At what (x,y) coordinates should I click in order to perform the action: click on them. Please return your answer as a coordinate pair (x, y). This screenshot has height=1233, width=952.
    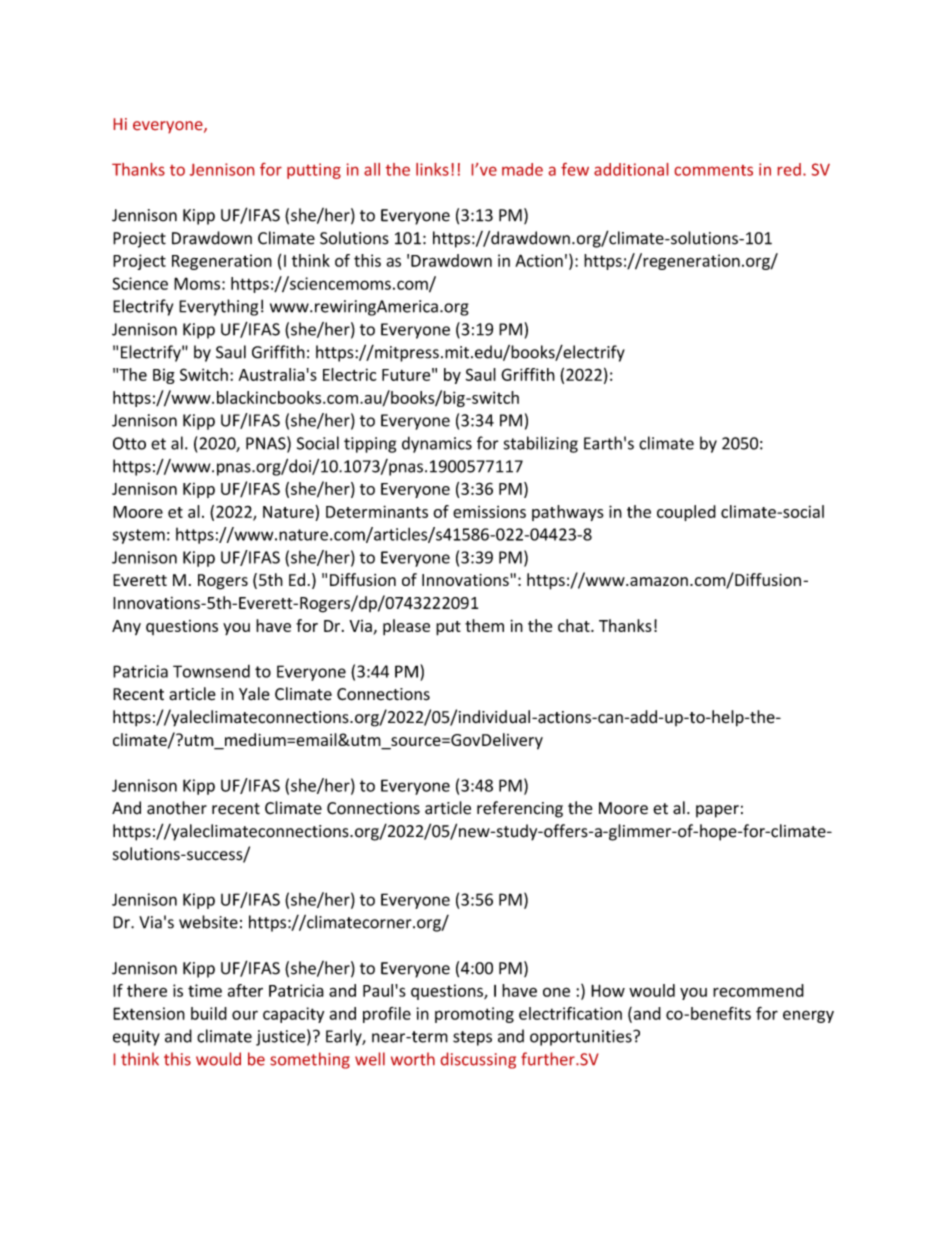
    Looking at the image, I should click on (484, 625).
